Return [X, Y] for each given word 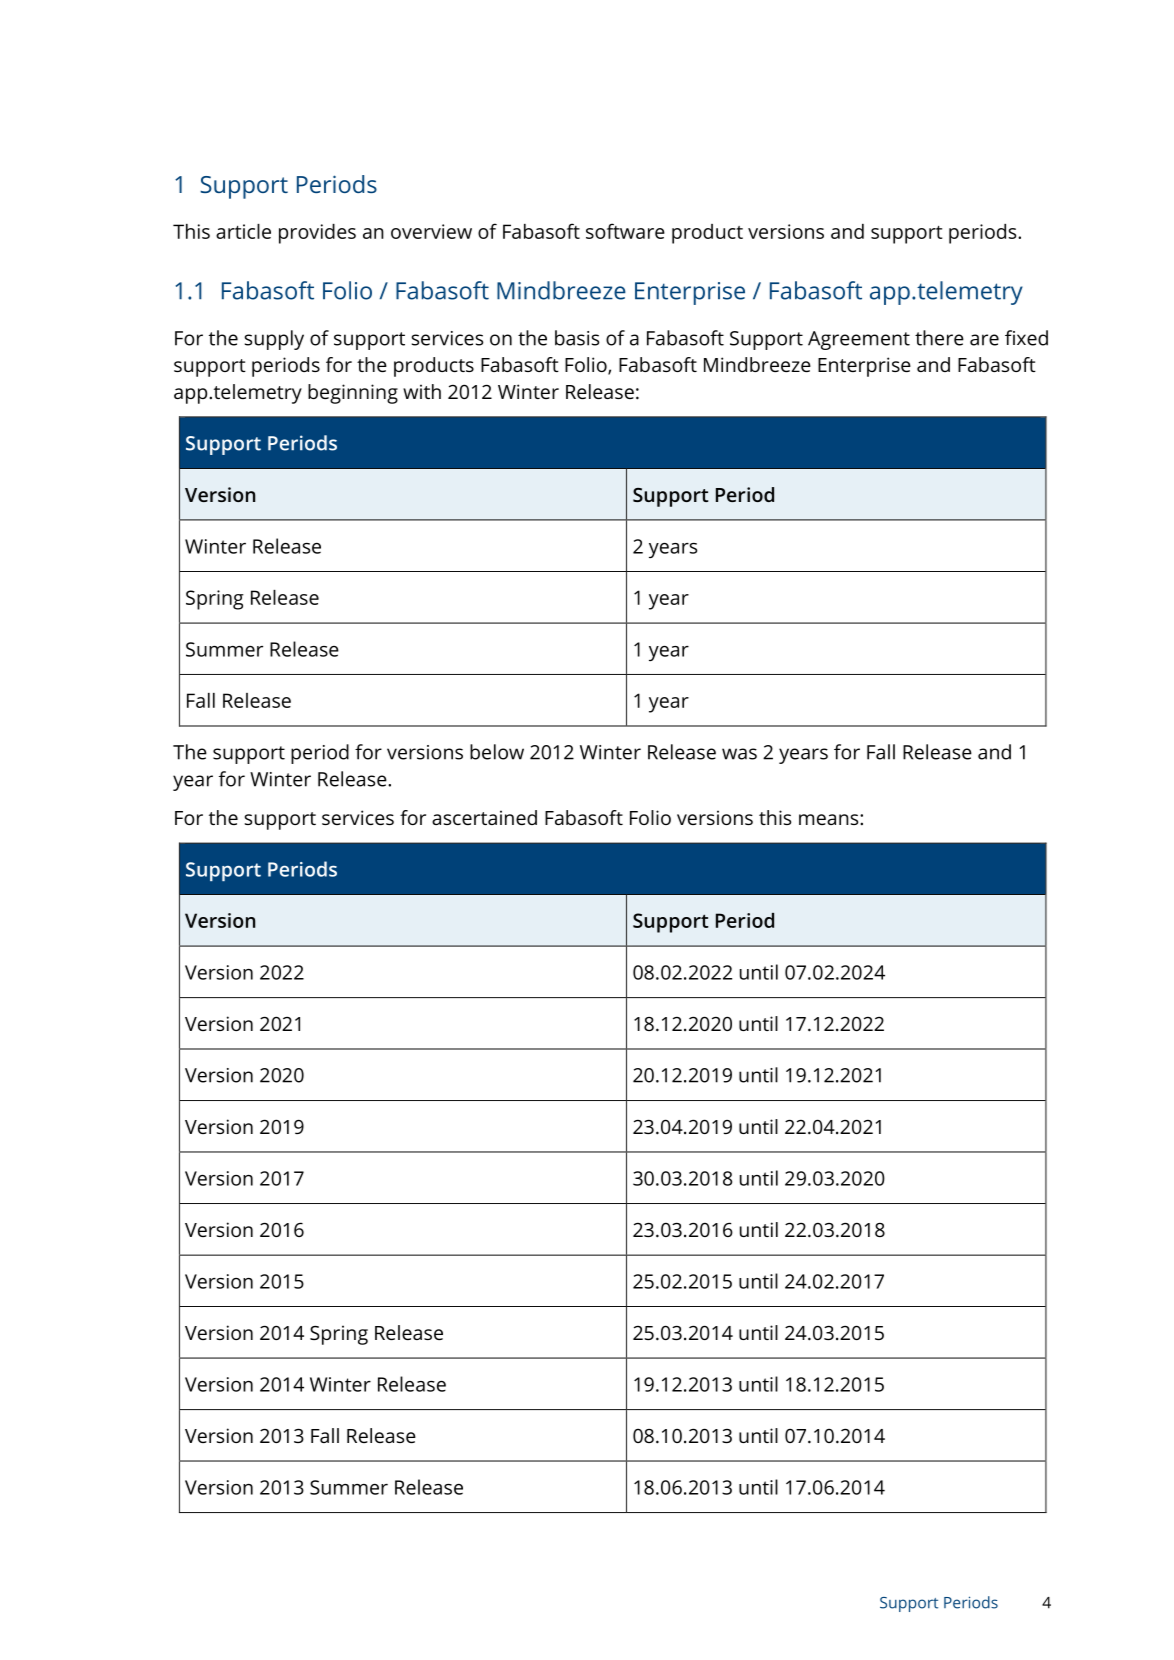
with [422, 391]
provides [317, 234]
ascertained [484, 817]
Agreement [859, 340]
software [625, 231]
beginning [353, 394]
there [939, 338]
